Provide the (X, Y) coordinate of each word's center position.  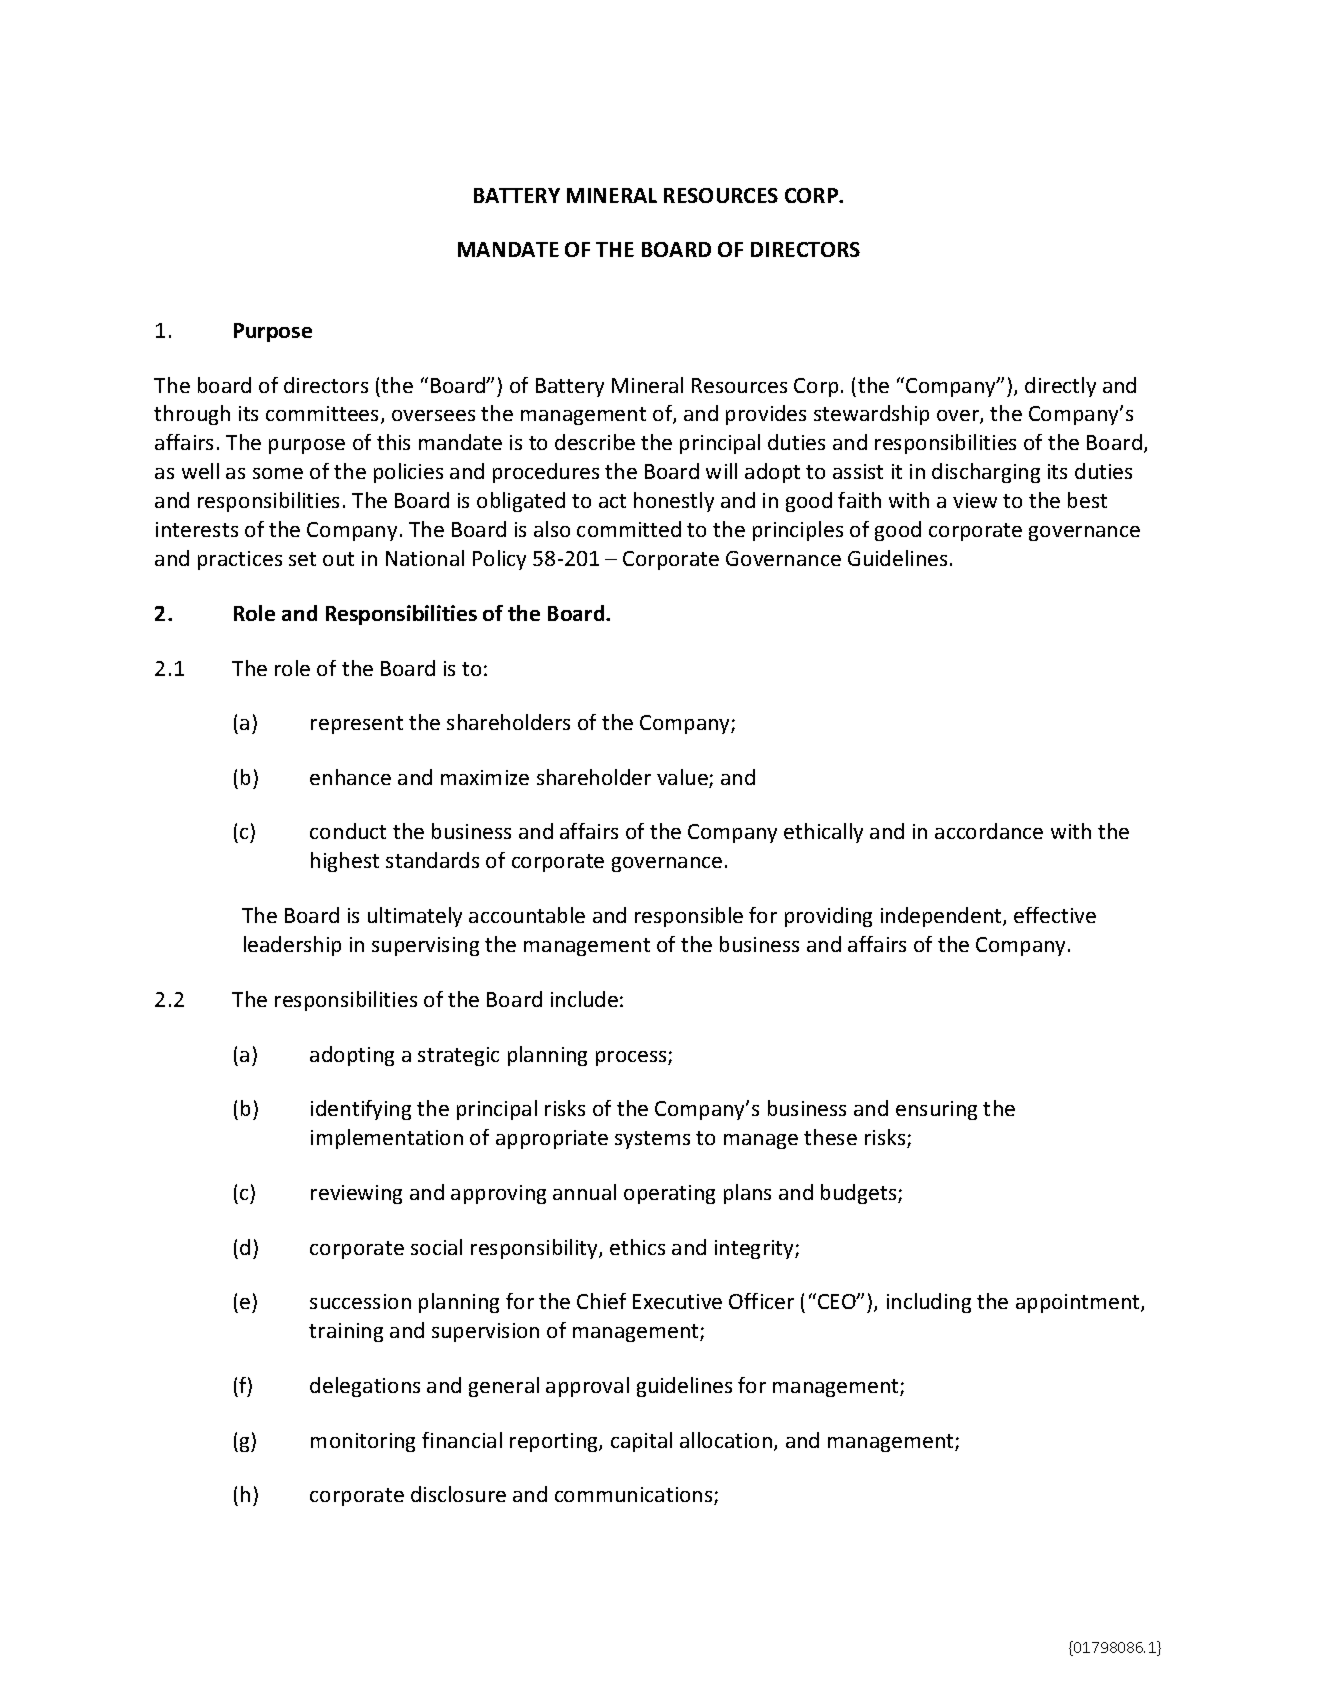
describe (595, 442)
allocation (727, 1441)
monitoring (363, 1442)
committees (324, 415)
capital (641, 1442)
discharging (986, 473)
